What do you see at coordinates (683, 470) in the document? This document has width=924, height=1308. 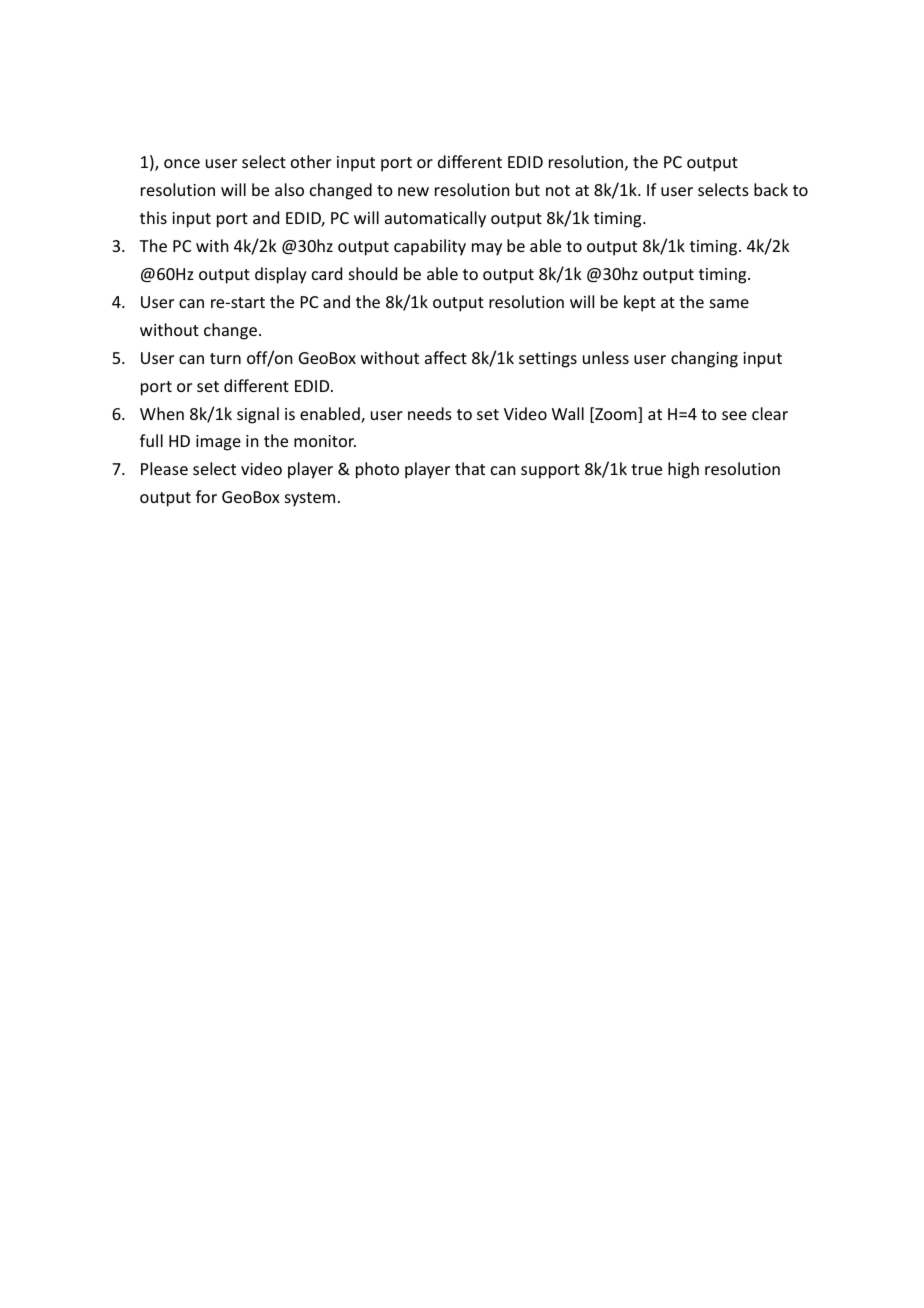 I see `high` at bounding box center [683, 470].
